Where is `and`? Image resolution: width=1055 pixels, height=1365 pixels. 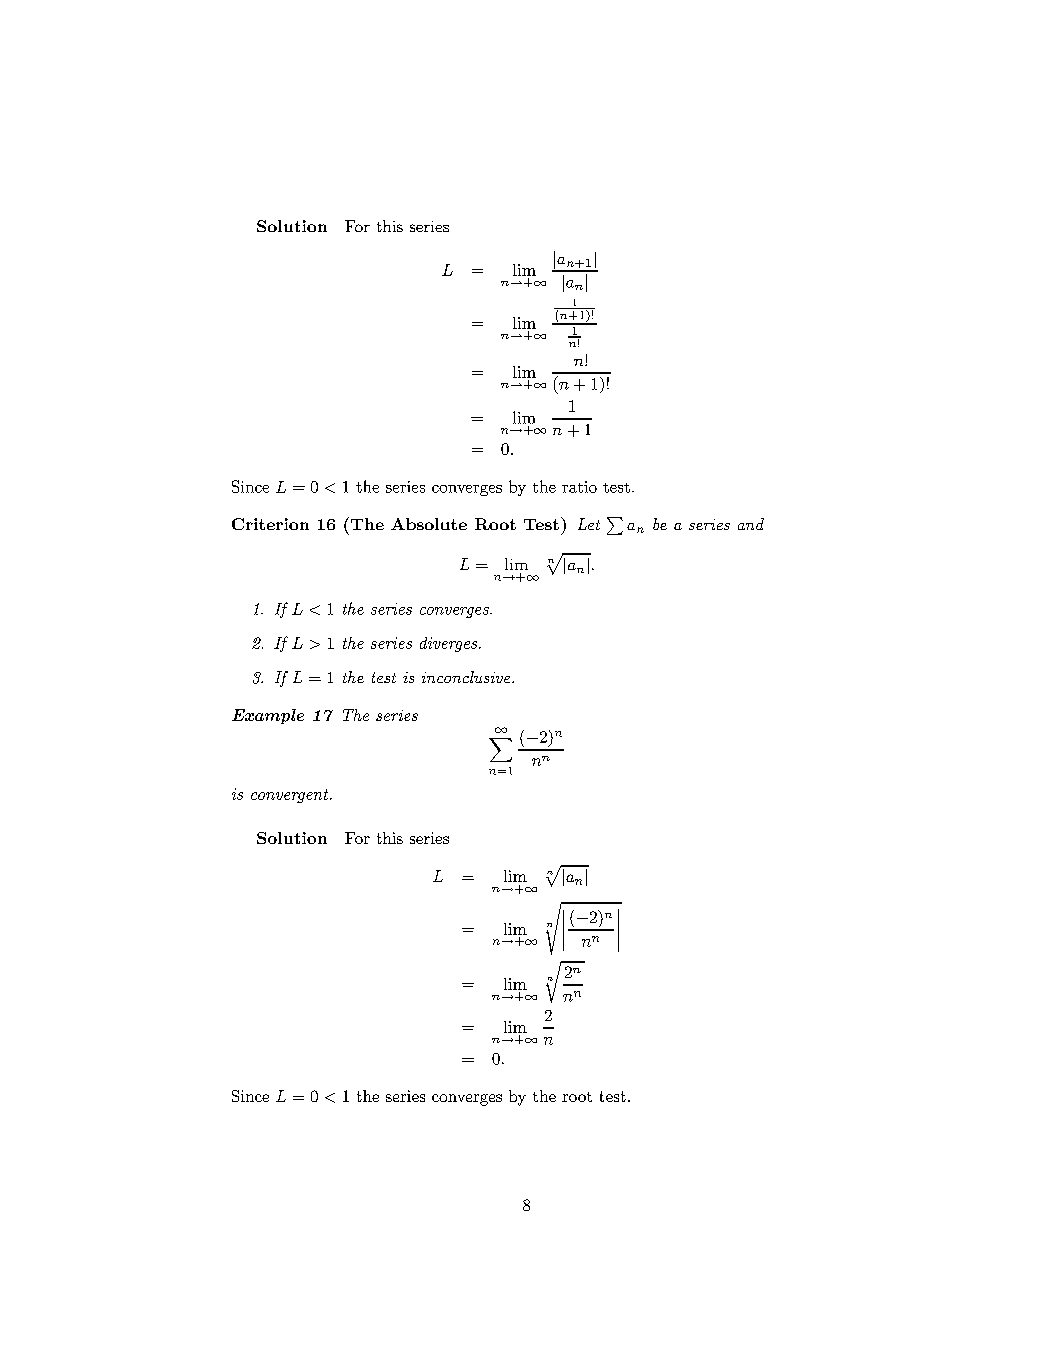
and is located at coordinates (751, 524).
